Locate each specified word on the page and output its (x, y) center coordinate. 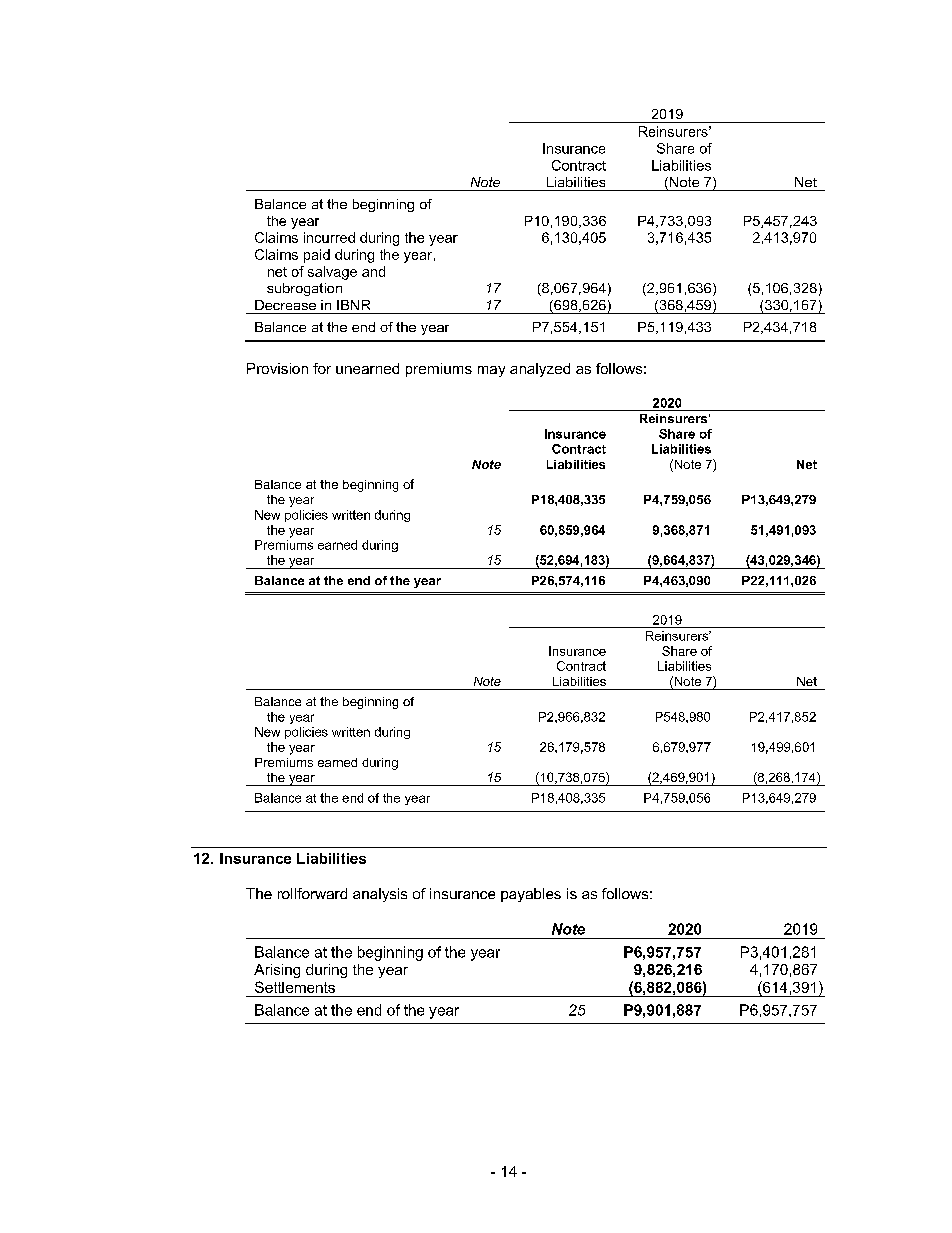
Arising (277, 971)
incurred (329, 237)
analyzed (540, 370)
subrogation (304, 289)
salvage (332, 273)
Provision (277, 368)
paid (317, 256)
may (491, 371)
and (373, 271)
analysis (380, 895)
